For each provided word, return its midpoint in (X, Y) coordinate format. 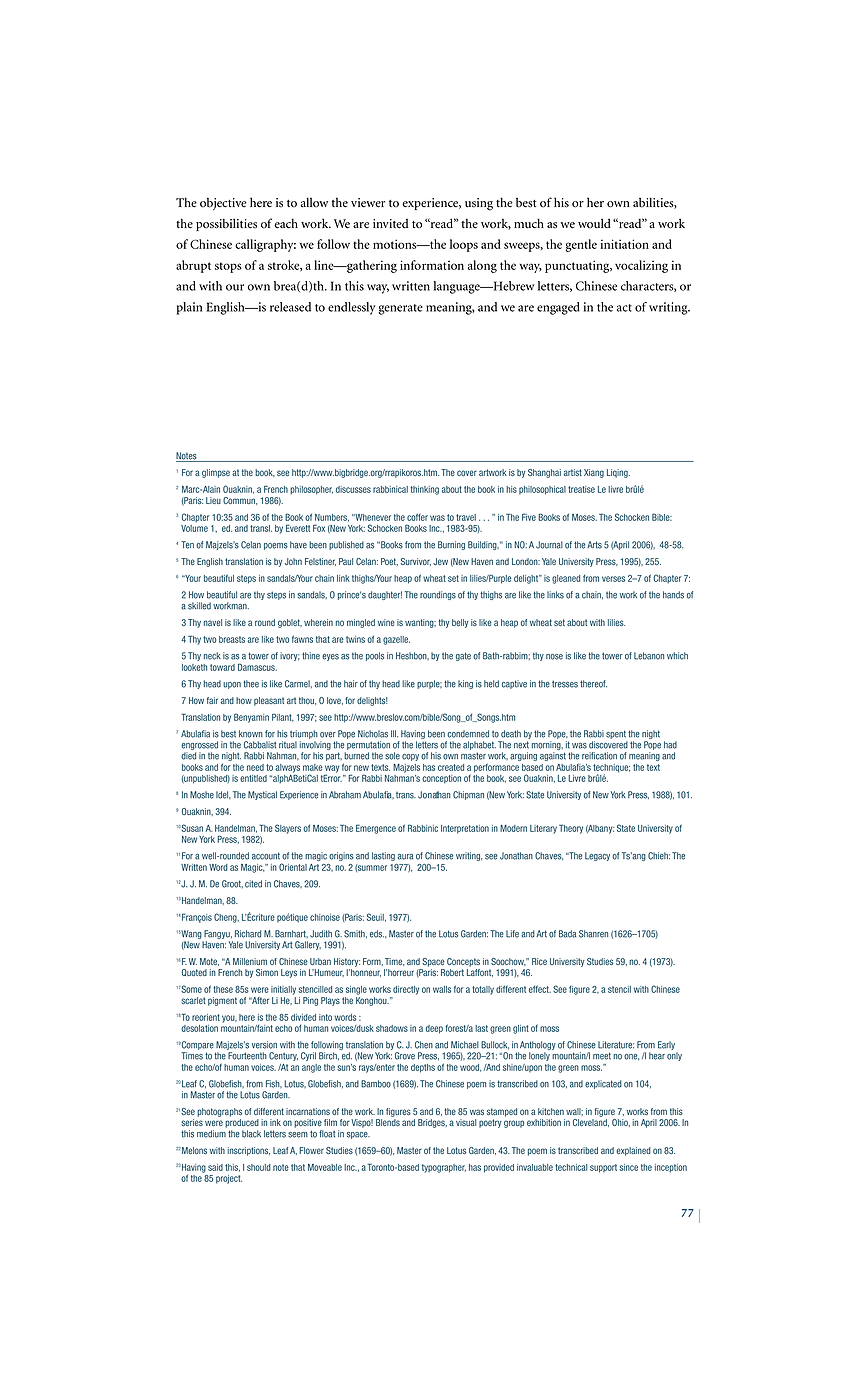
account (266, 856)
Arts (594, 545)
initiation (624, 244)
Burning (451, 545)
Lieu (213, 500)
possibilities (226, 224)
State (626, 828)
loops (464, 245)
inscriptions (248, 1151)
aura (405, 857)
